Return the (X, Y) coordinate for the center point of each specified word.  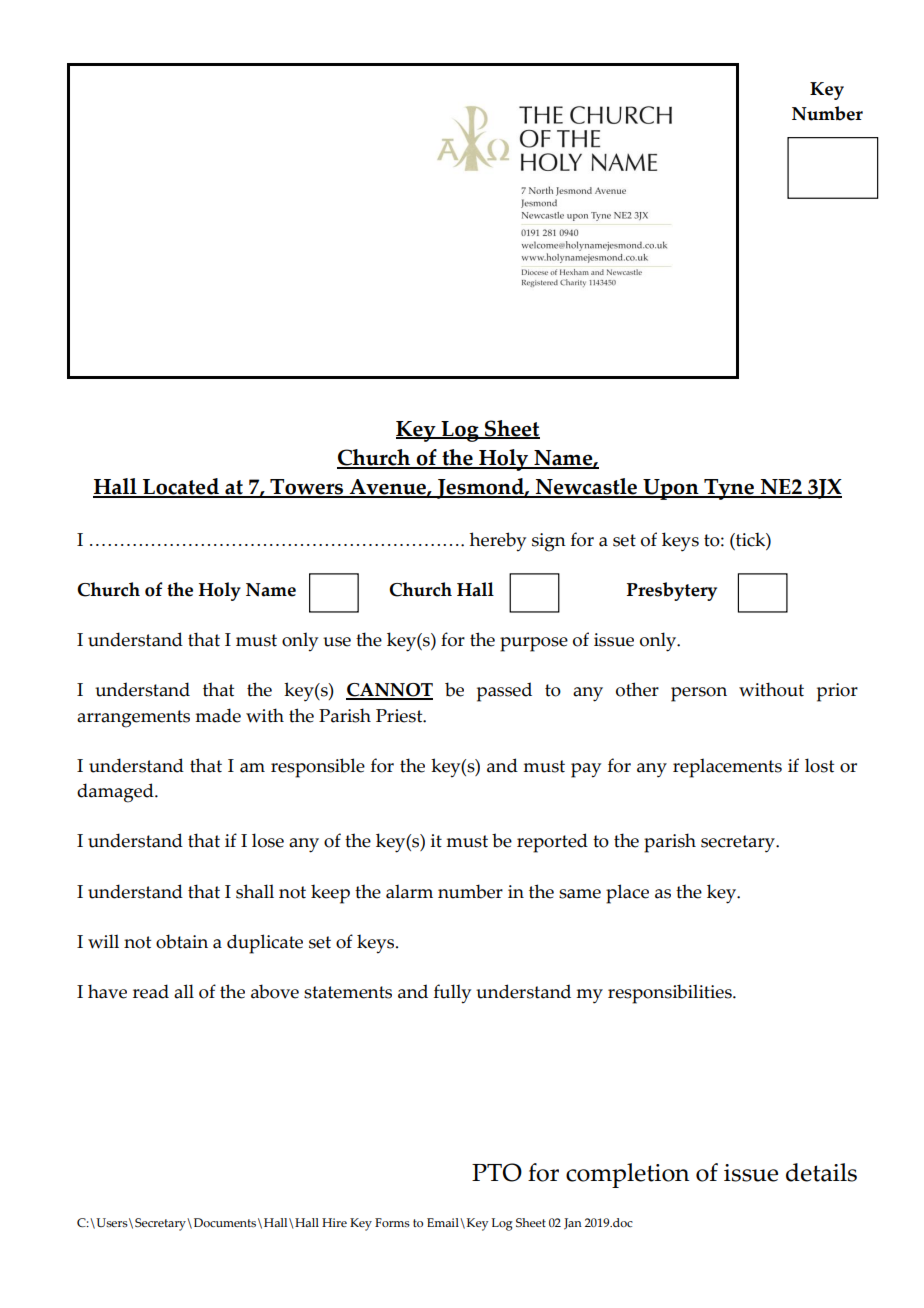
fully (452, 994)
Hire (334, 1222)
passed (504, 692)
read (151, 991)
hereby (498, 542)
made (218, 715)
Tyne (729, 489)
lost (819, 765)
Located (181, 488)
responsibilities (671, 994)
